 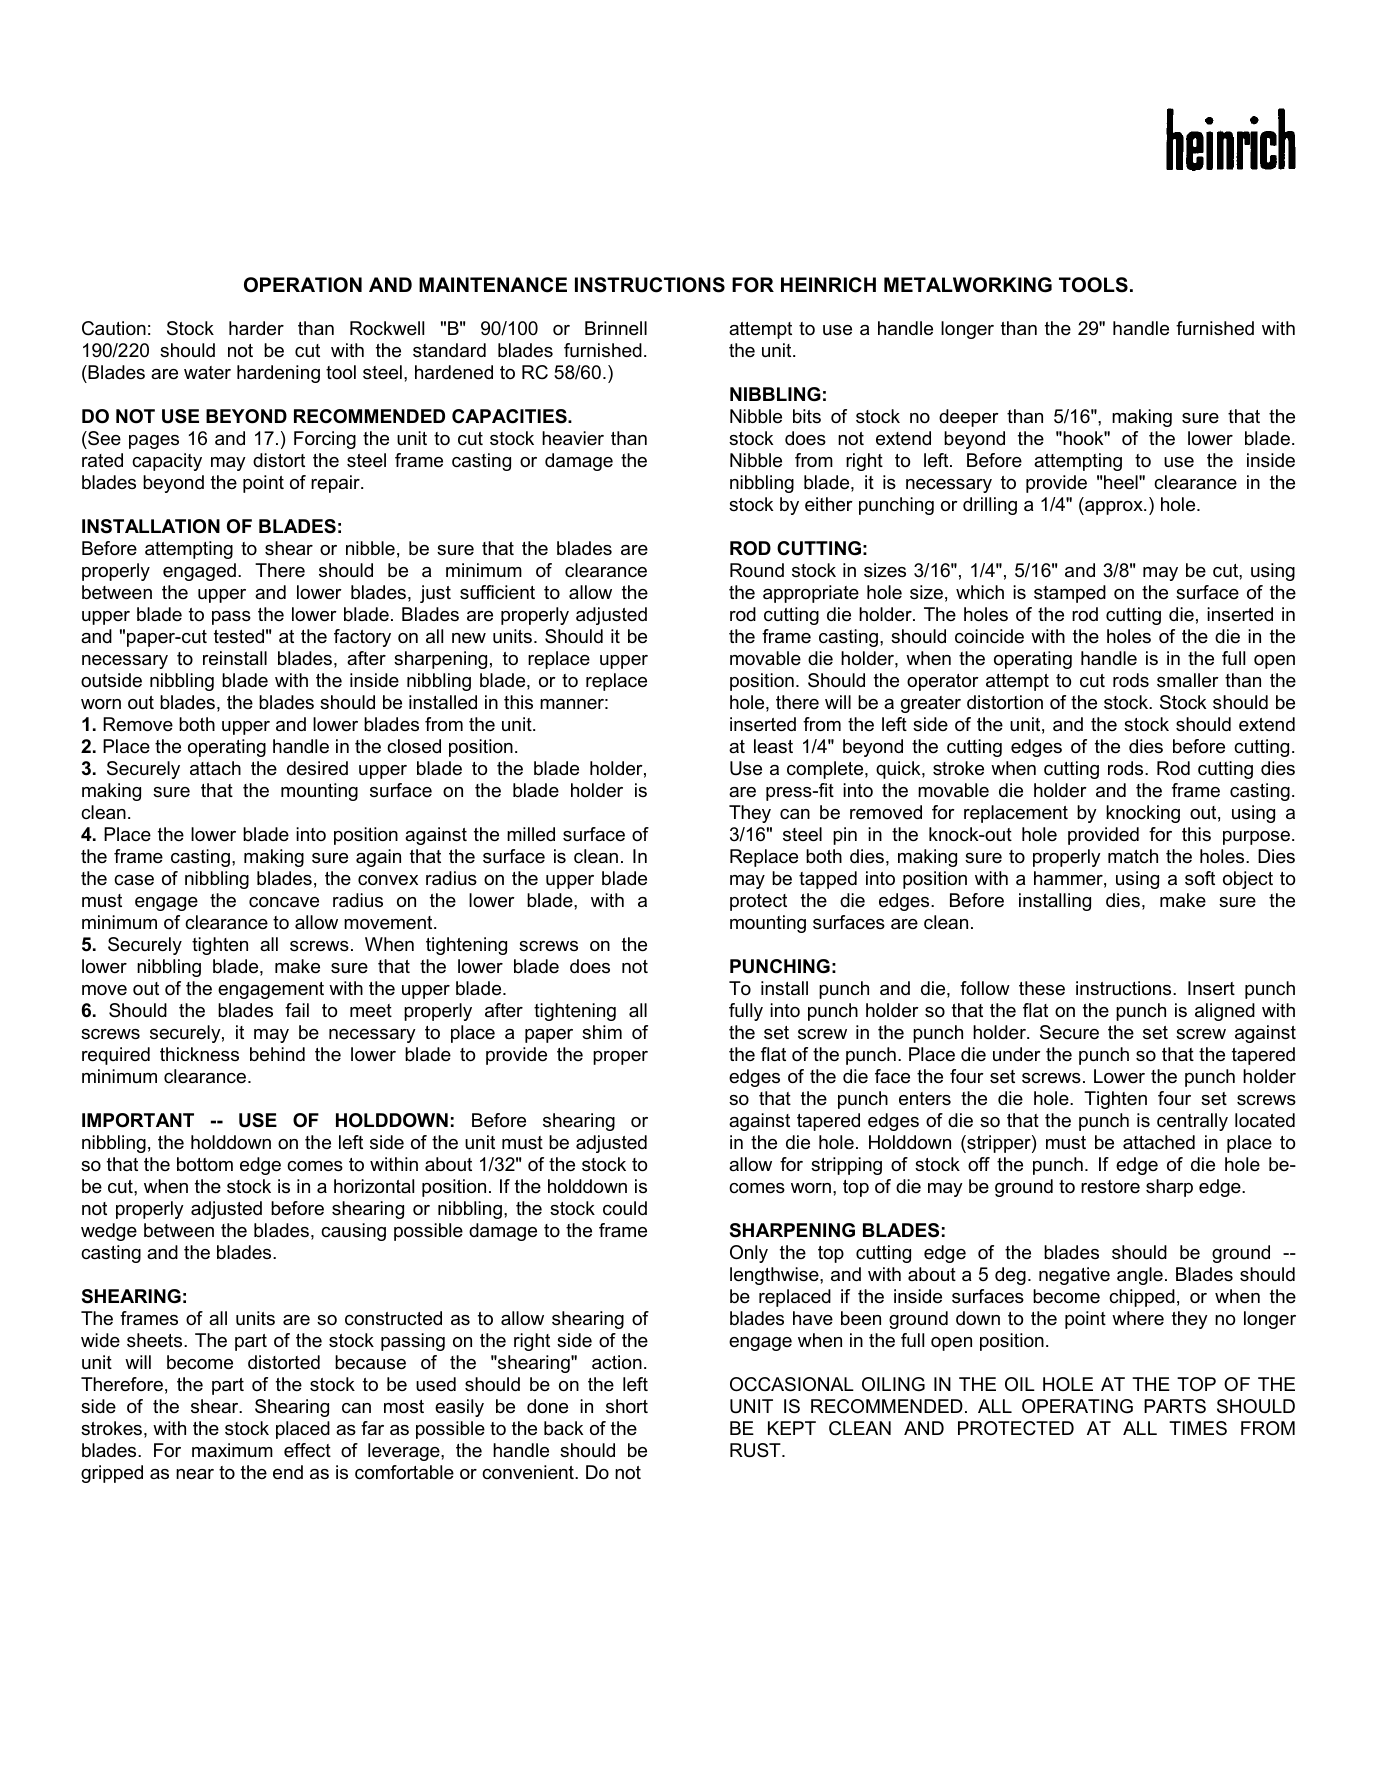 I want to click on restore, so click(x=1110, y=1187).
